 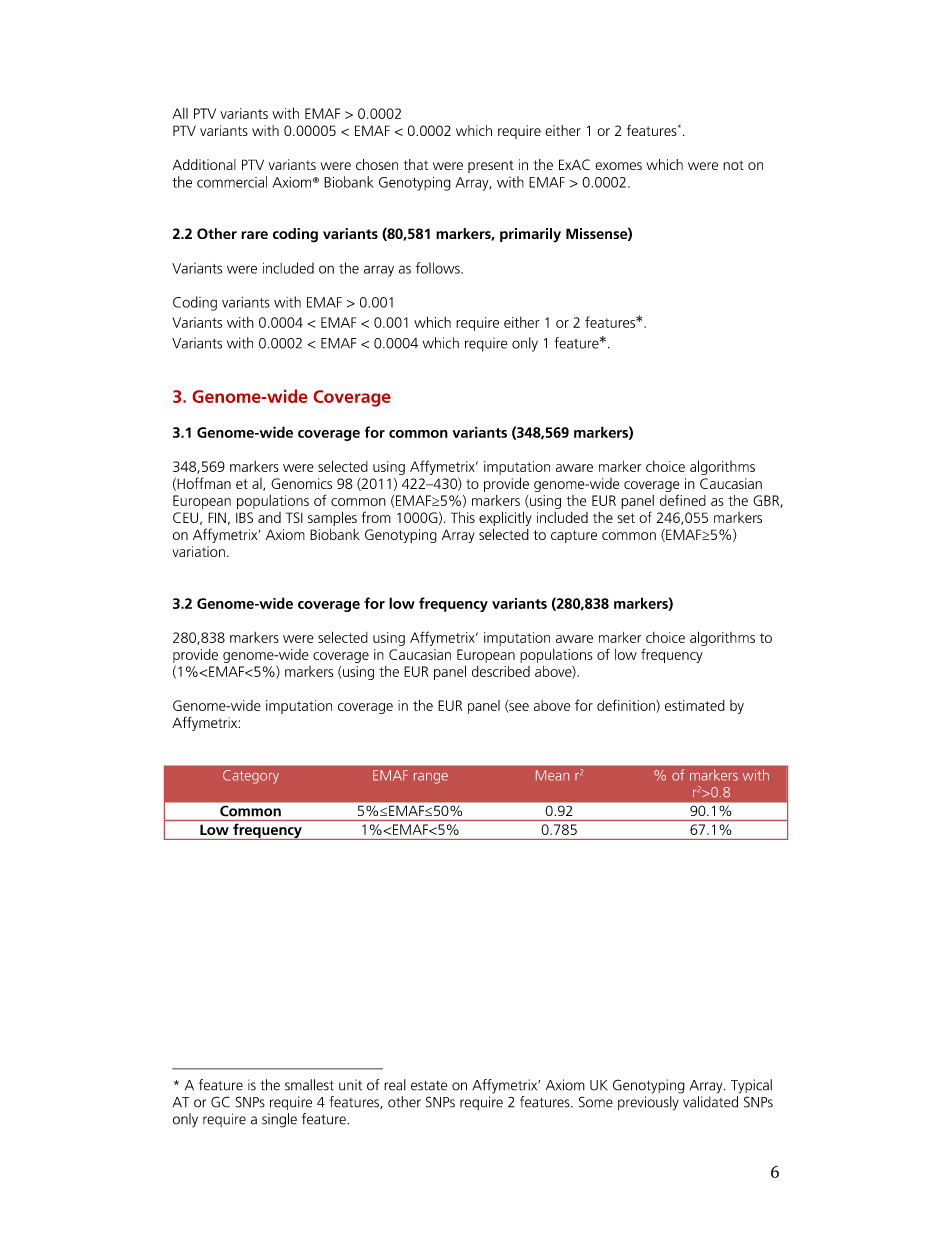 I want to click on commercial, so click(x=232, y=182).
